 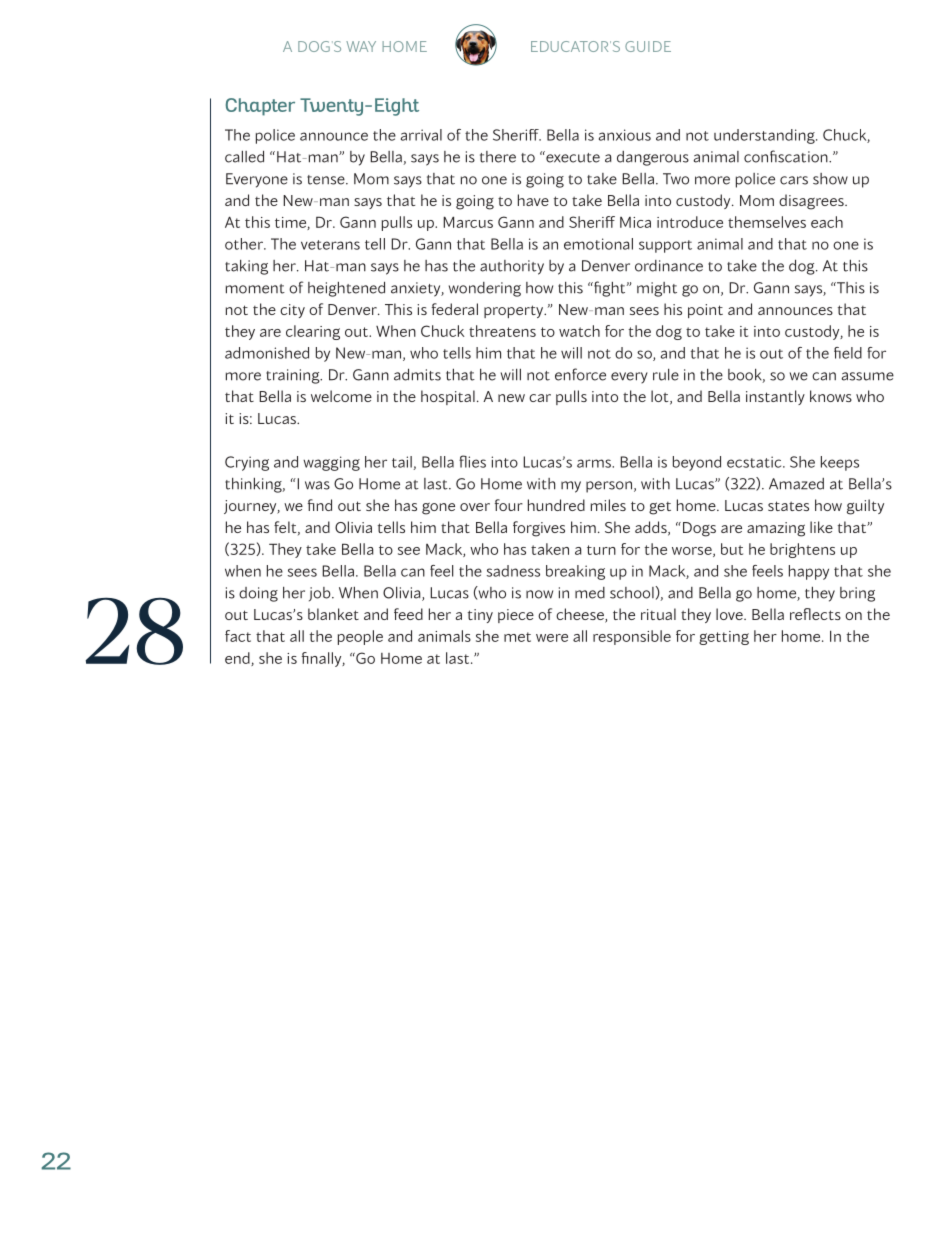 I want to click on understanding, so click(x=765, y=136).
